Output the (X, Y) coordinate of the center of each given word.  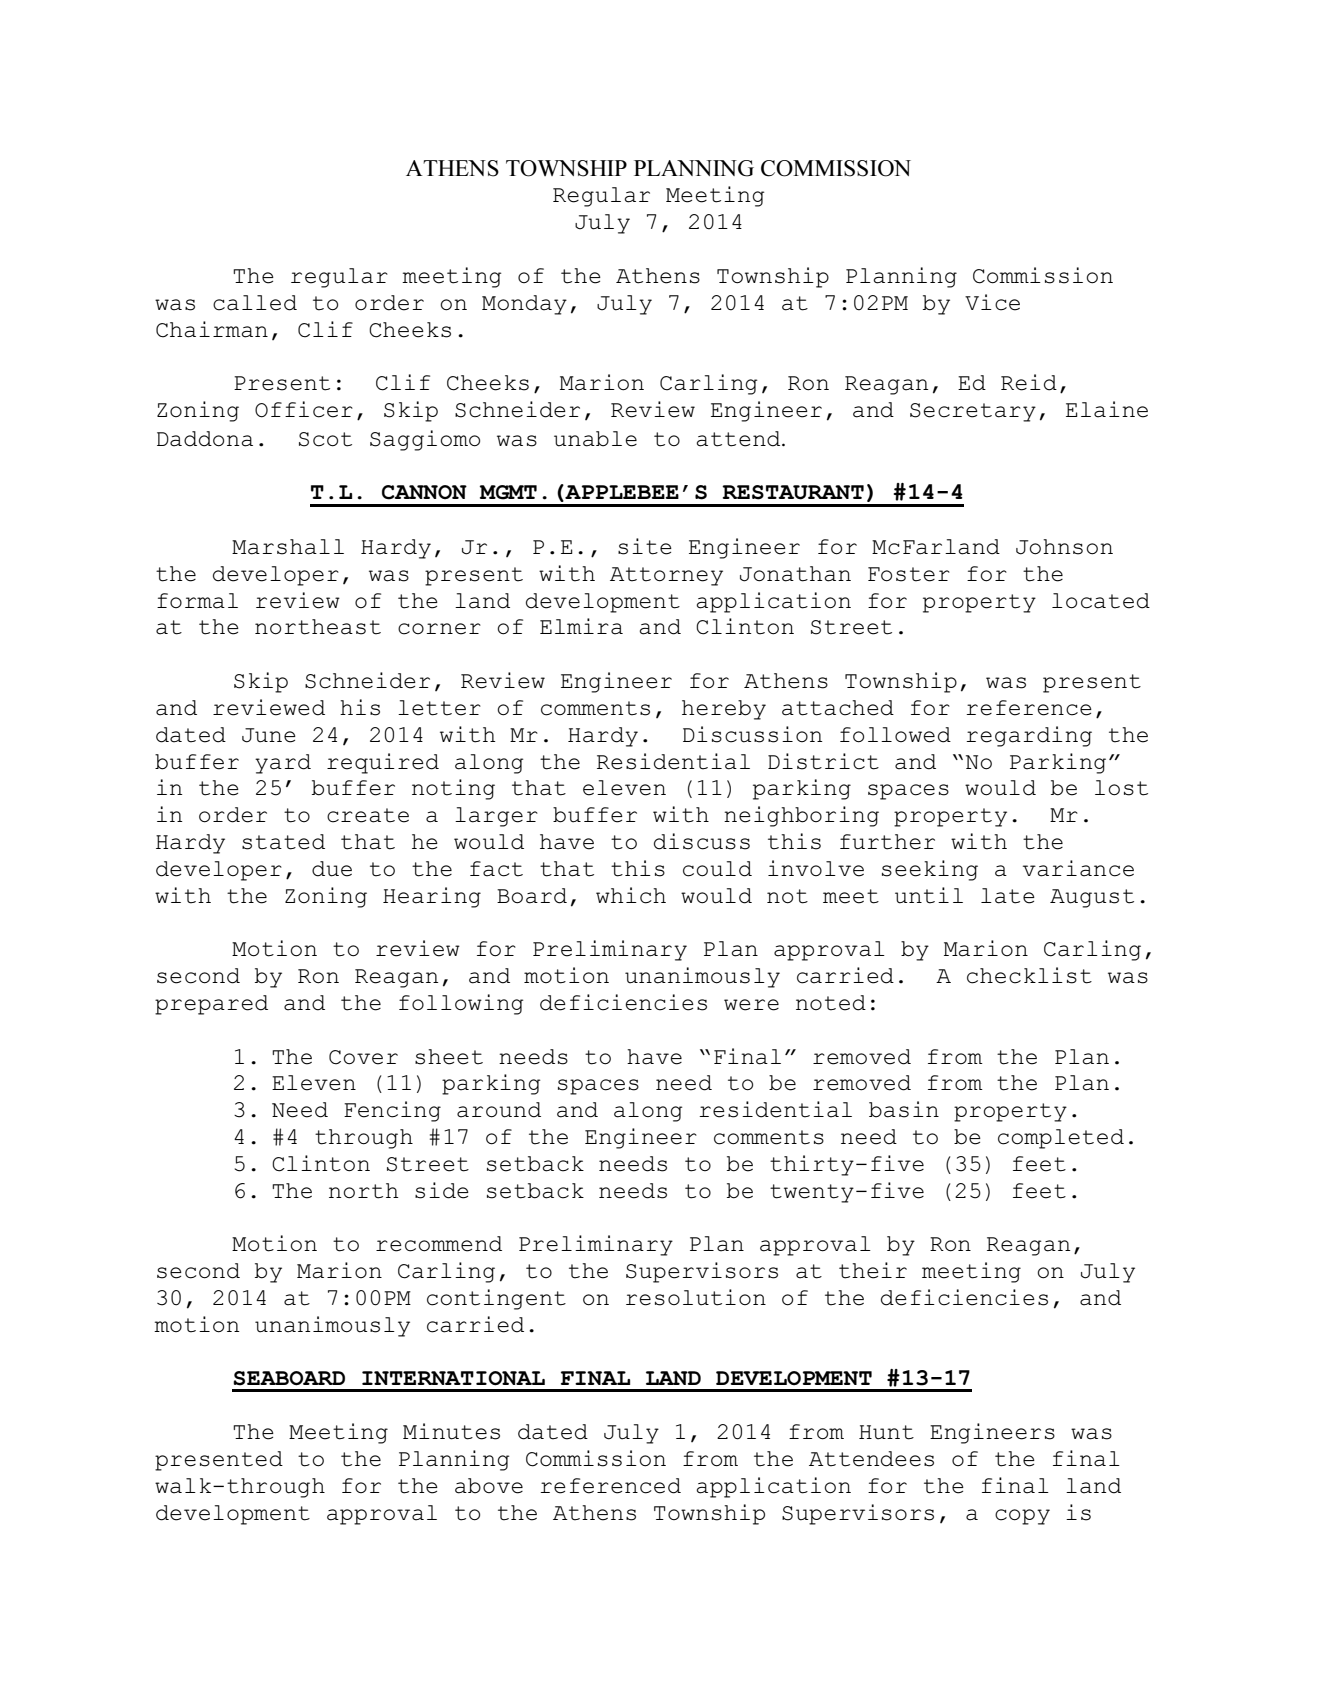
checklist (1029, 975)
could (717, 869)
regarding (1029, 736)
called (255, 303)
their (873, 1270)
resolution (696, 1297)
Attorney (666, 576)
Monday (524, 305)
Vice (992, 302)
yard (283, 764)
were (751, 1005)
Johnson (1064, 547)
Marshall (288, 547)
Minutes (451, 1431)
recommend (439, 1244)
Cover (363, 1057)
